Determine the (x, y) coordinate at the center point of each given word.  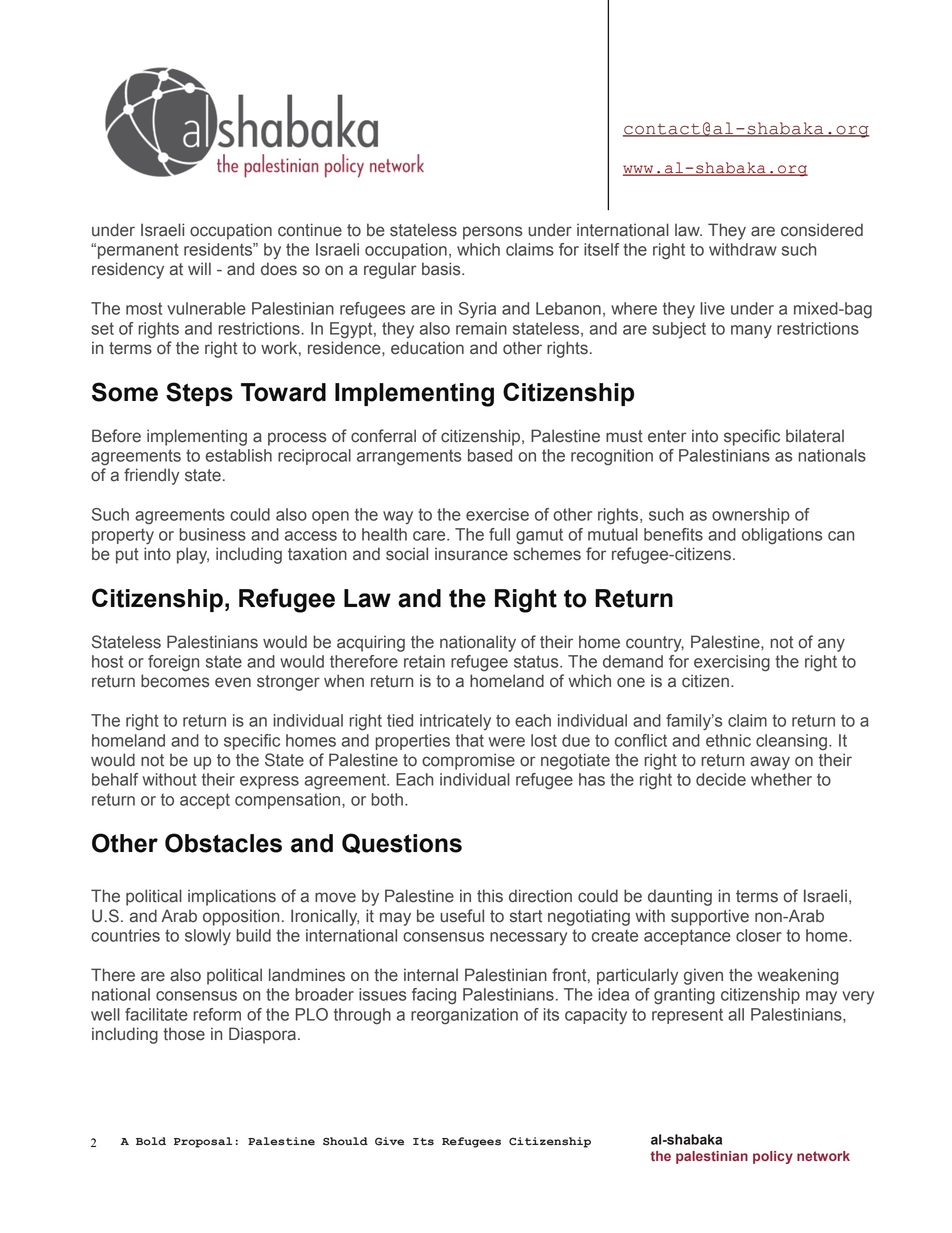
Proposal (203, 1142)
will (199, 268)
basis (442, 269)
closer (759, 935)
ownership (751, 516)
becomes (175, 681)
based (490, 455)
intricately (455, 722)
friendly (151, 476)
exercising (732, 663)
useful (462, 916)
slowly (208, 937)
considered (822, 230)
